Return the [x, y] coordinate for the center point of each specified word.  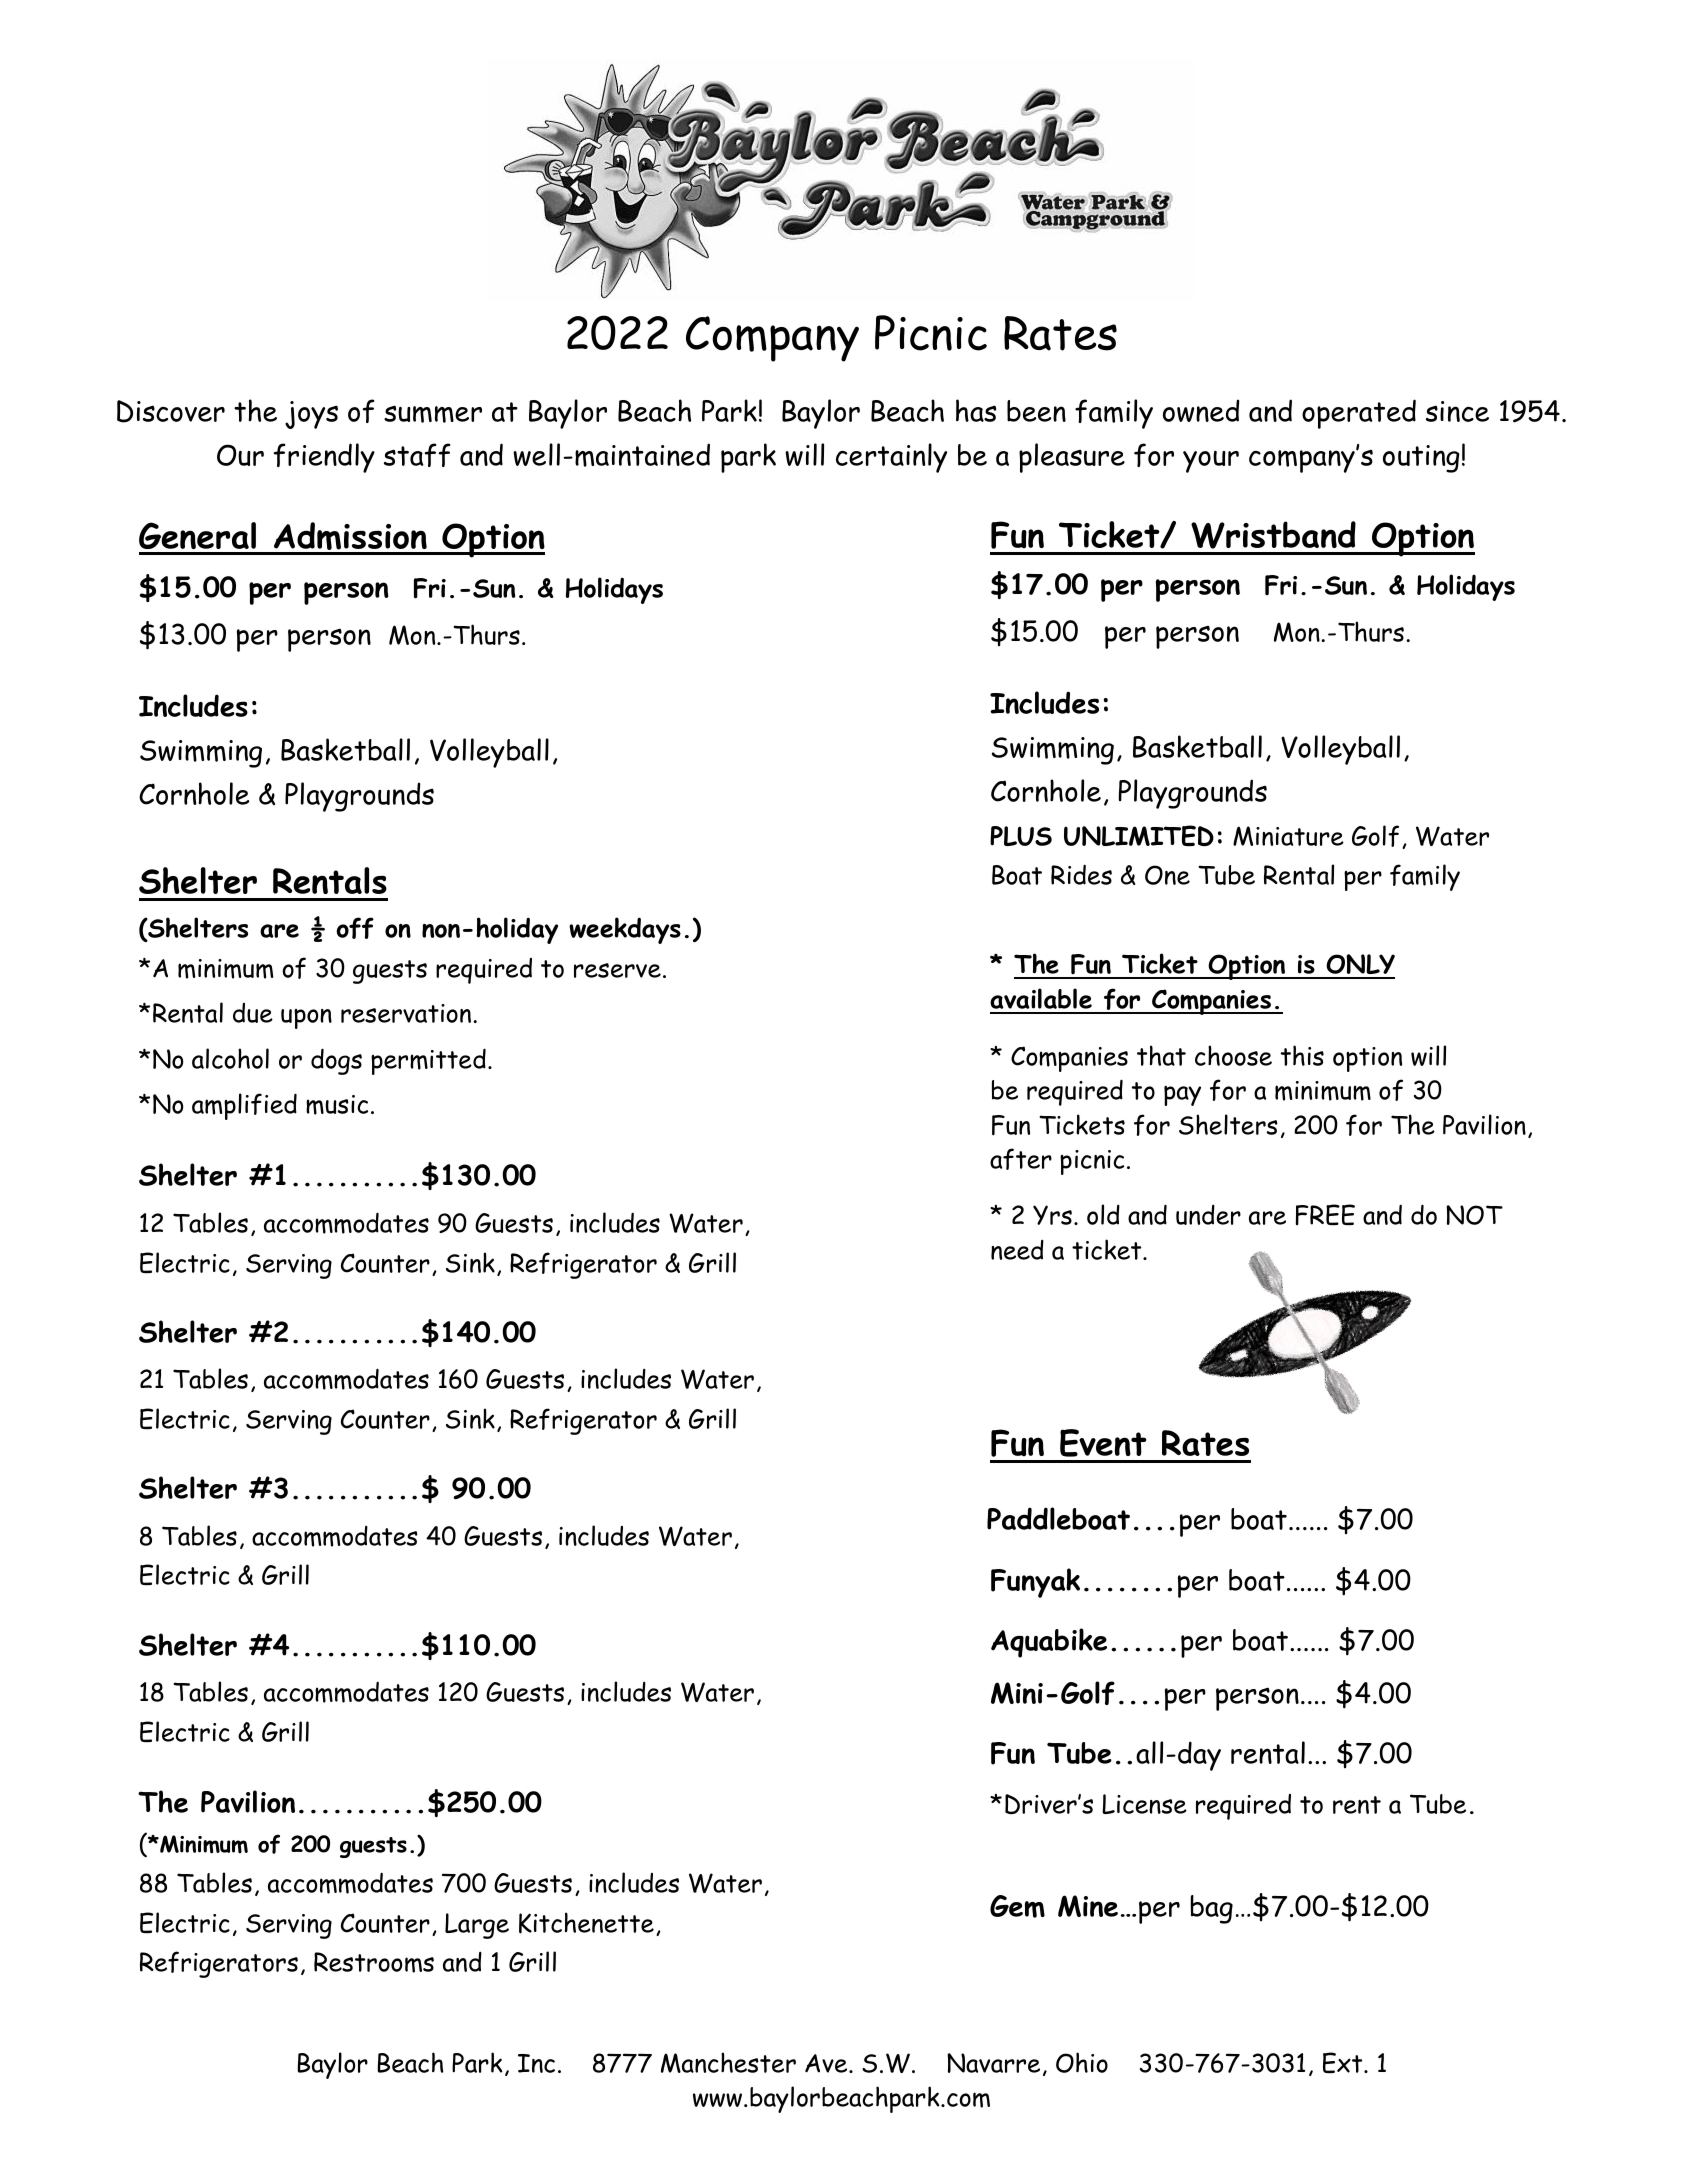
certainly [891, 458]
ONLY [1359, 966]
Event [1103, 1443]
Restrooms [374, 1962]
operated [1359, 414]
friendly [324, 458]
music [337, 1105]
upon [306, 1019]
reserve [617, 970]
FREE [1325, 1214]
